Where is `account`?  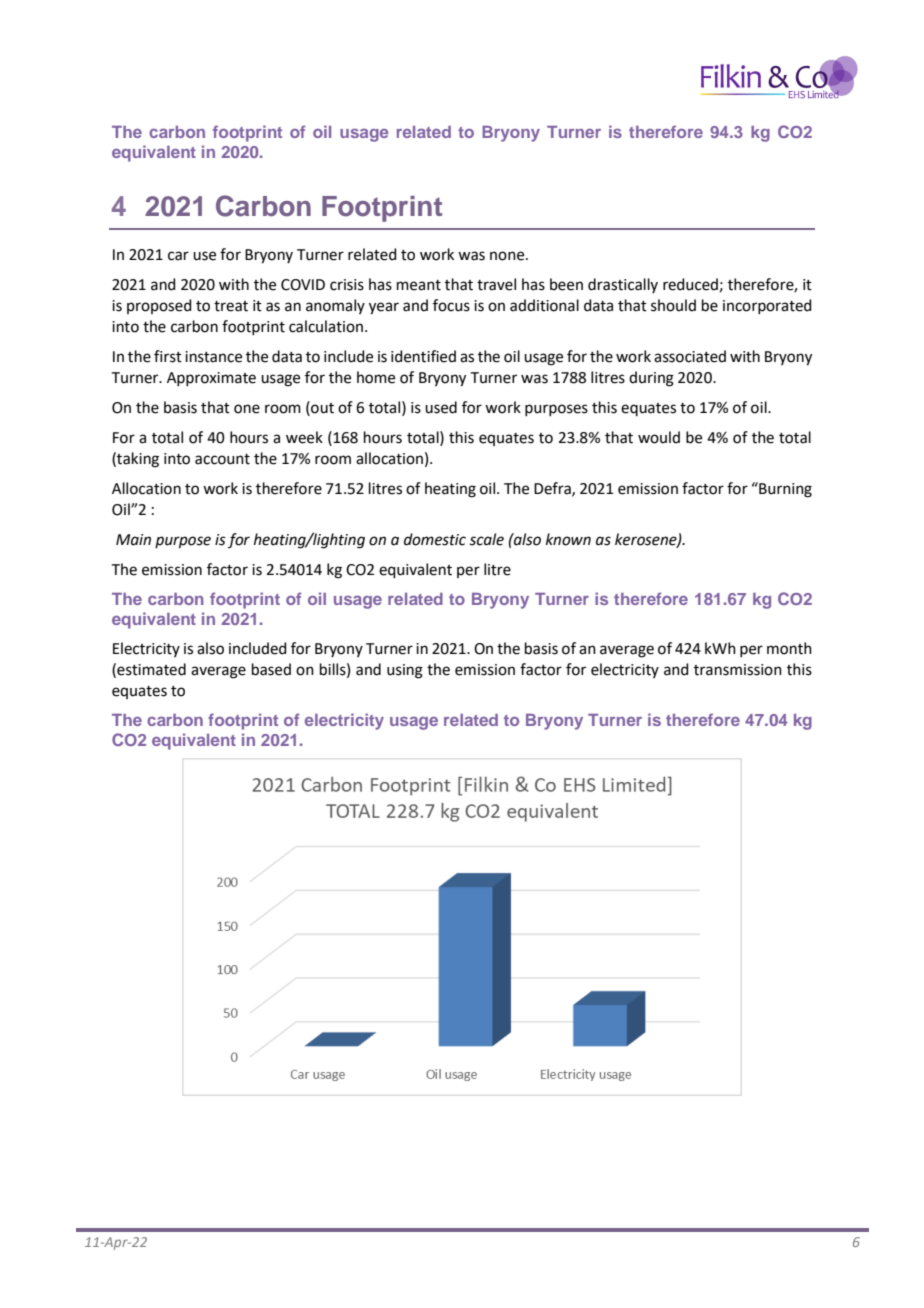 account is located at coordinates (222, 459).
